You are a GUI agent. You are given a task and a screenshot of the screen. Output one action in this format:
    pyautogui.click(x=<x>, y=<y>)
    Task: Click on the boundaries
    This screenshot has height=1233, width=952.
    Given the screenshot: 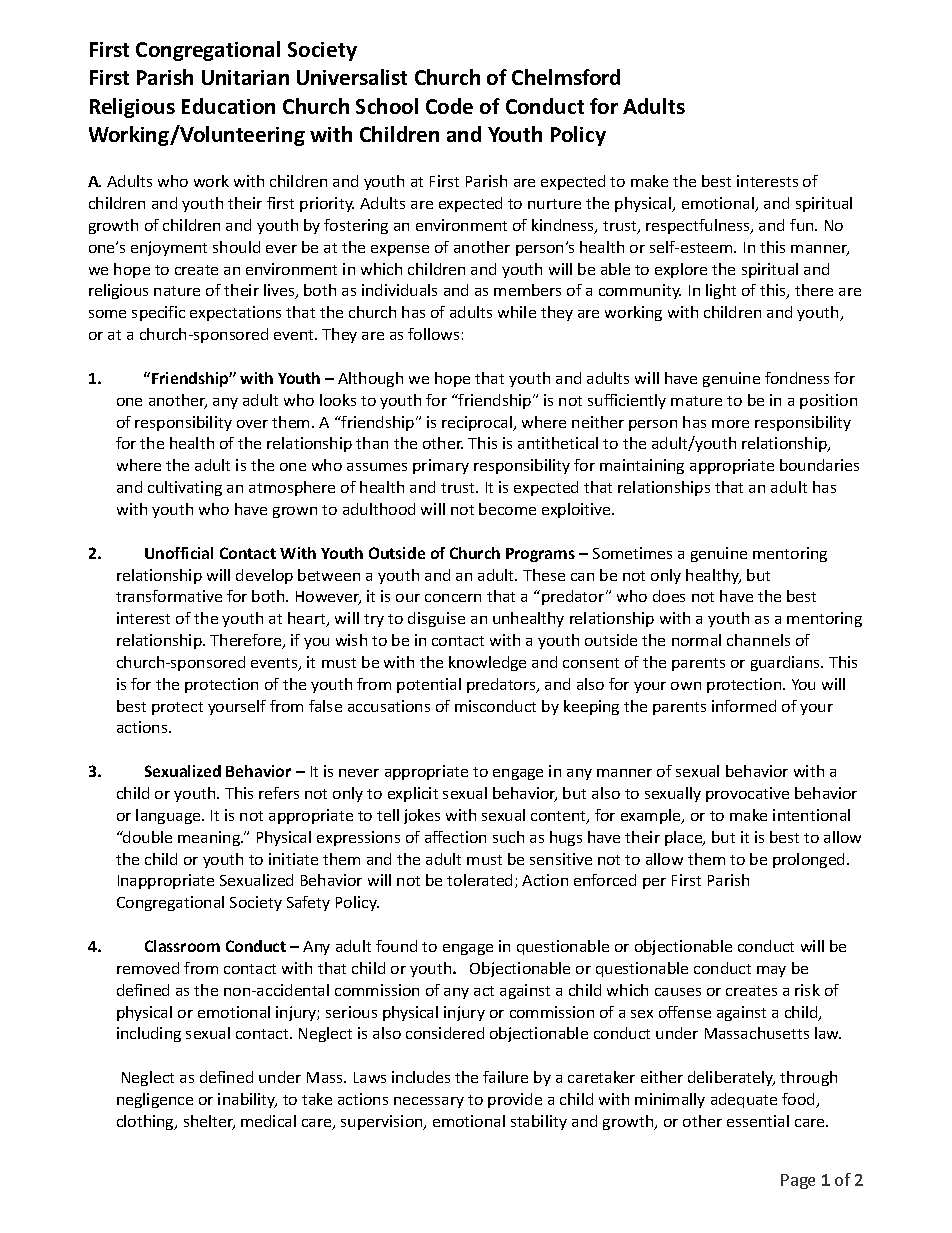 What is the action you would take?
    pyautogui.click(x=819, y=465)
